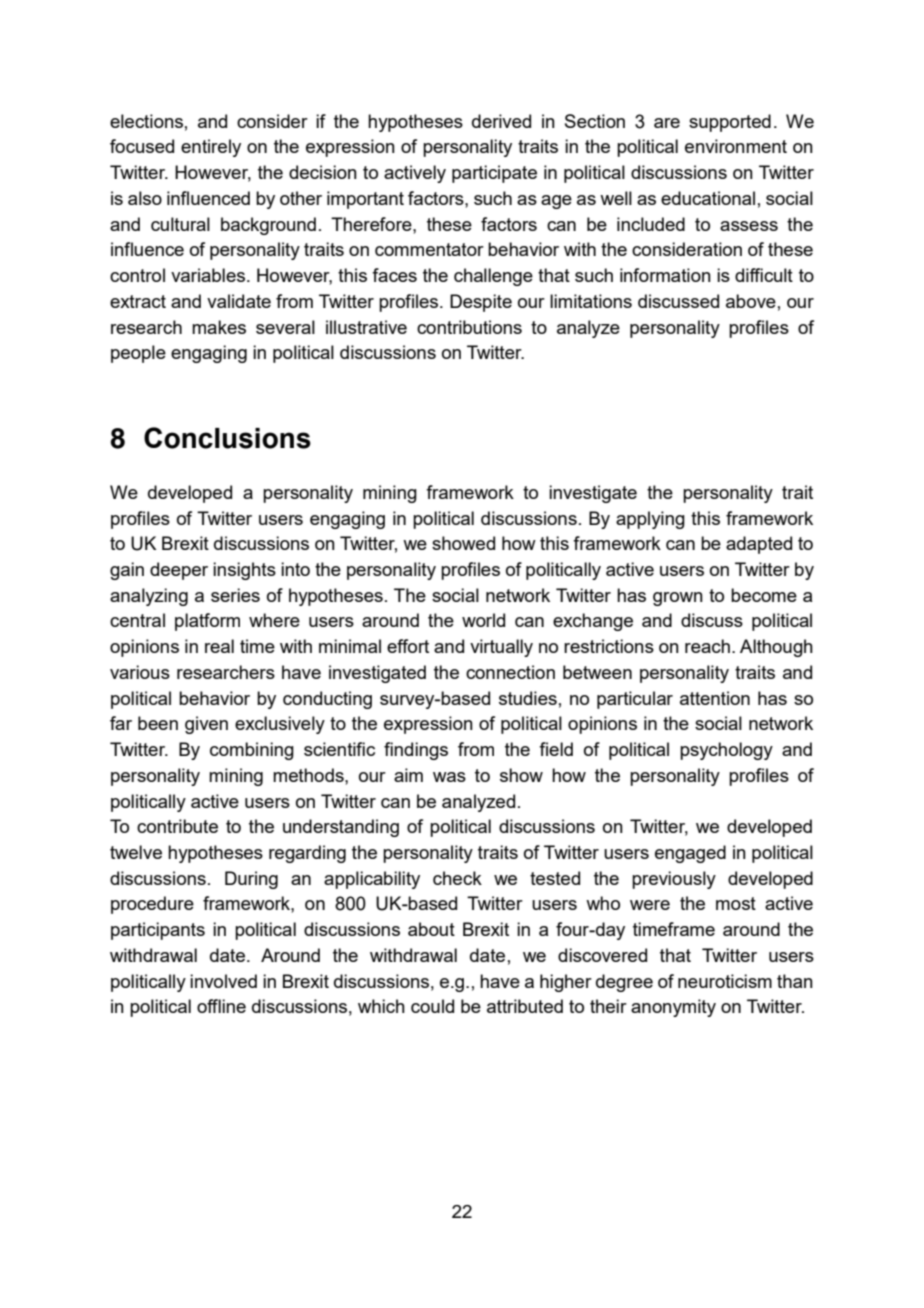 The width and height of the document is (924, 1308). I want to click on above, so click(751, 301).
